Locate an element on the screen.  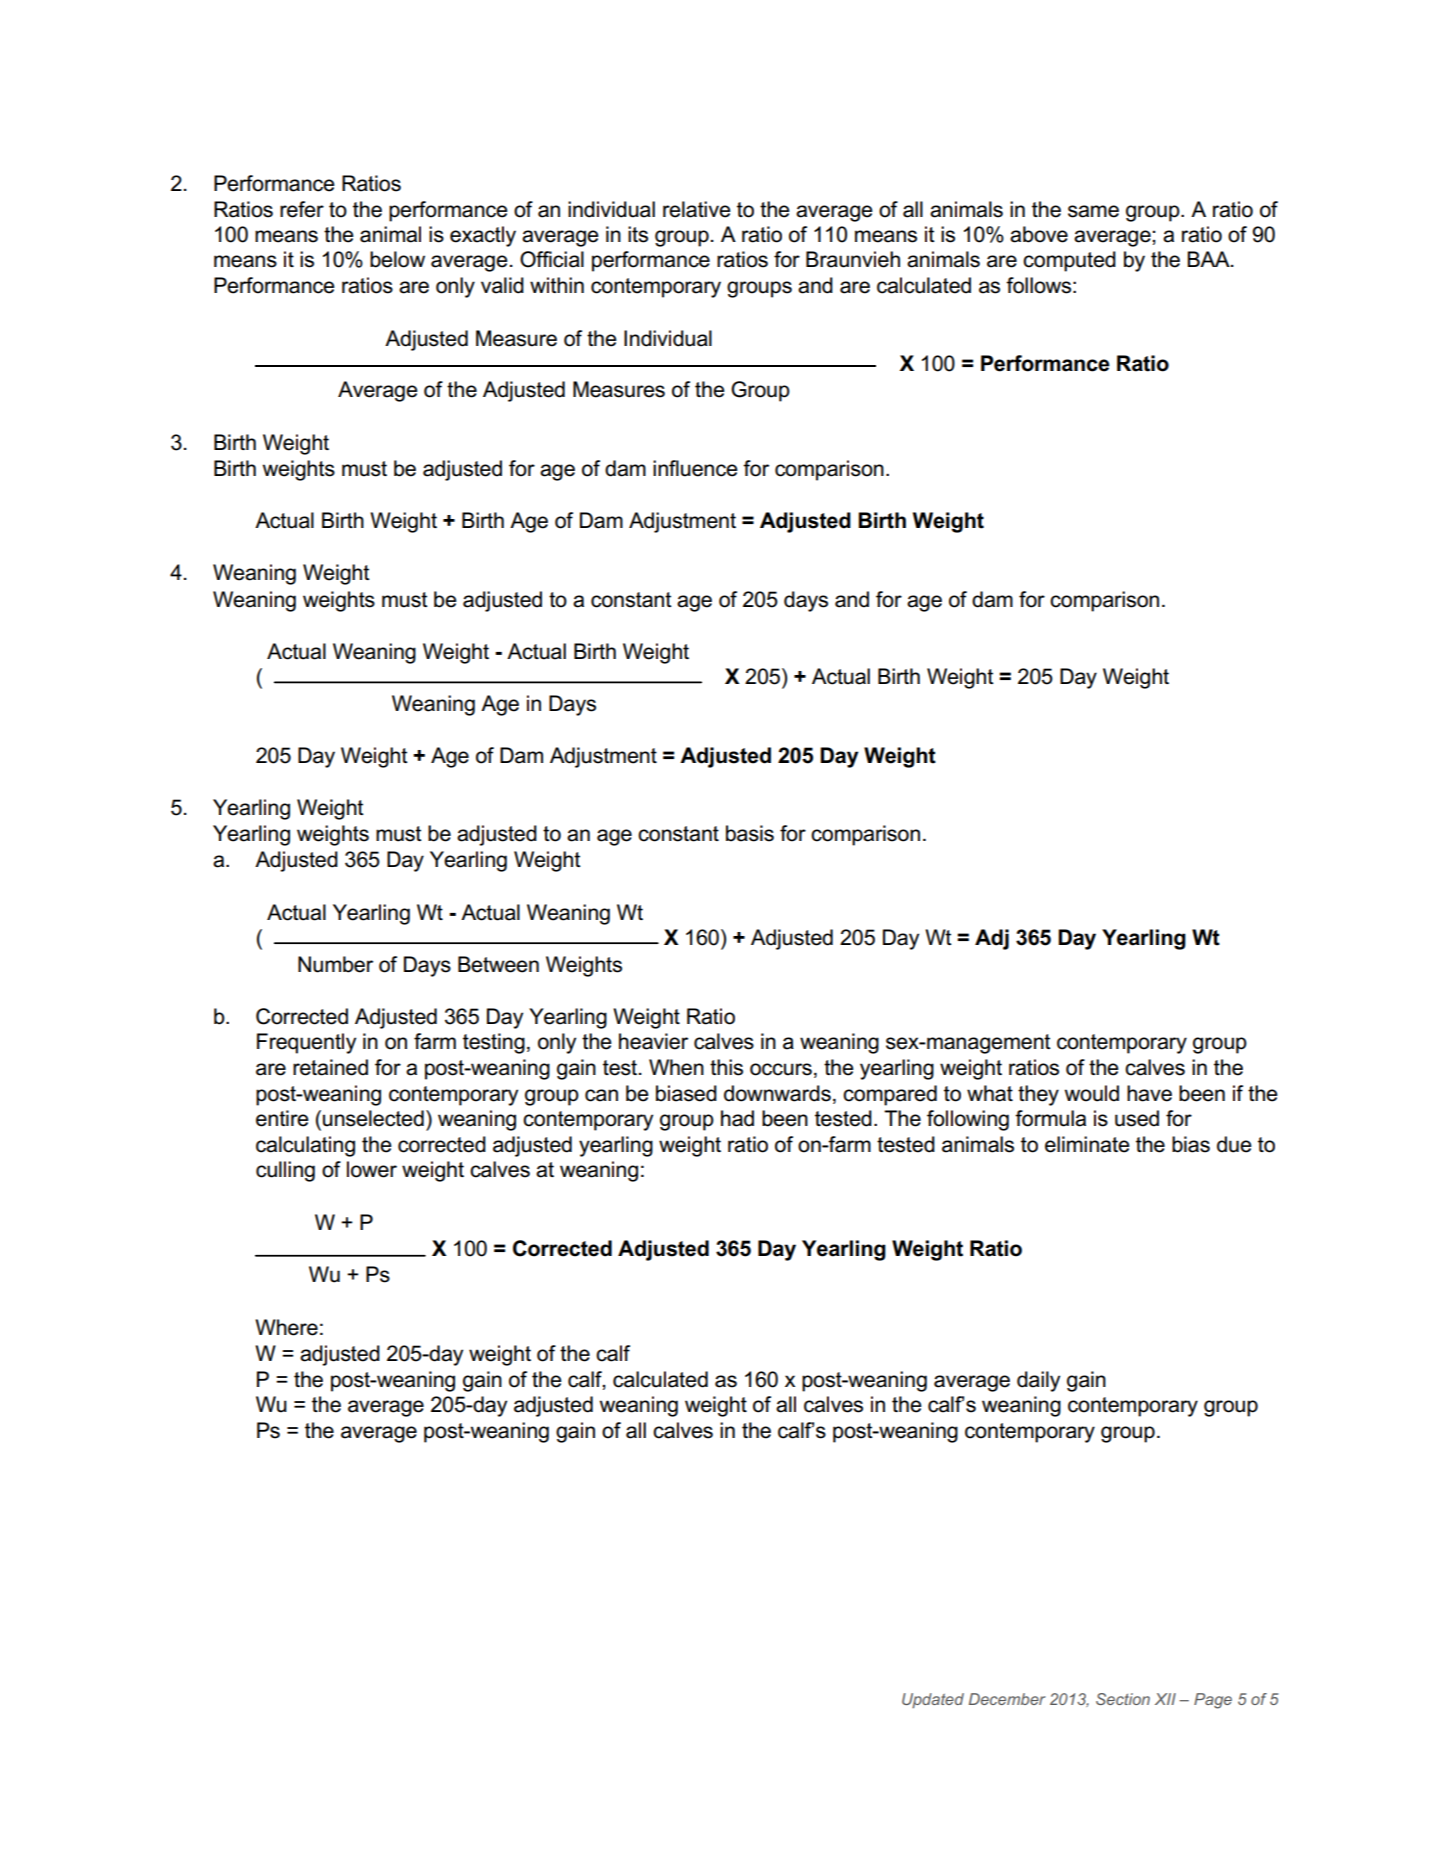
relative is located at coordinates (697, 209).
